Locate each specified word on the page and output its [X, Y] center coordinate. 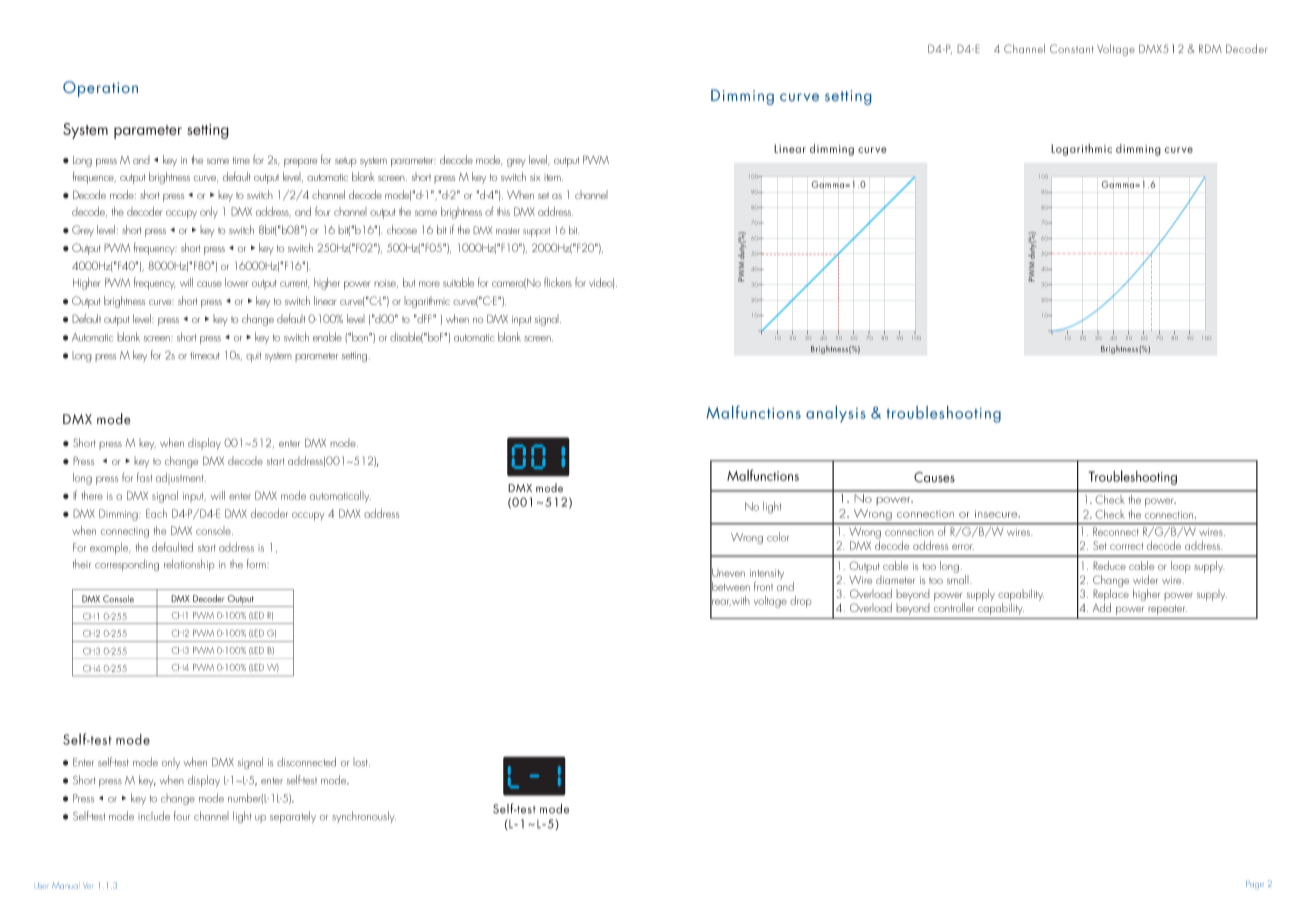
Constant [1072, 48]
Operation [100, 89]
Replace [1111, 593]
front [763, 586]
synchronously [364, 817]
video [602, 283]
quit [253, 357]
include [154, 816]
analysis [836, 414]
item [553, 177]
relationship [189, 565]
